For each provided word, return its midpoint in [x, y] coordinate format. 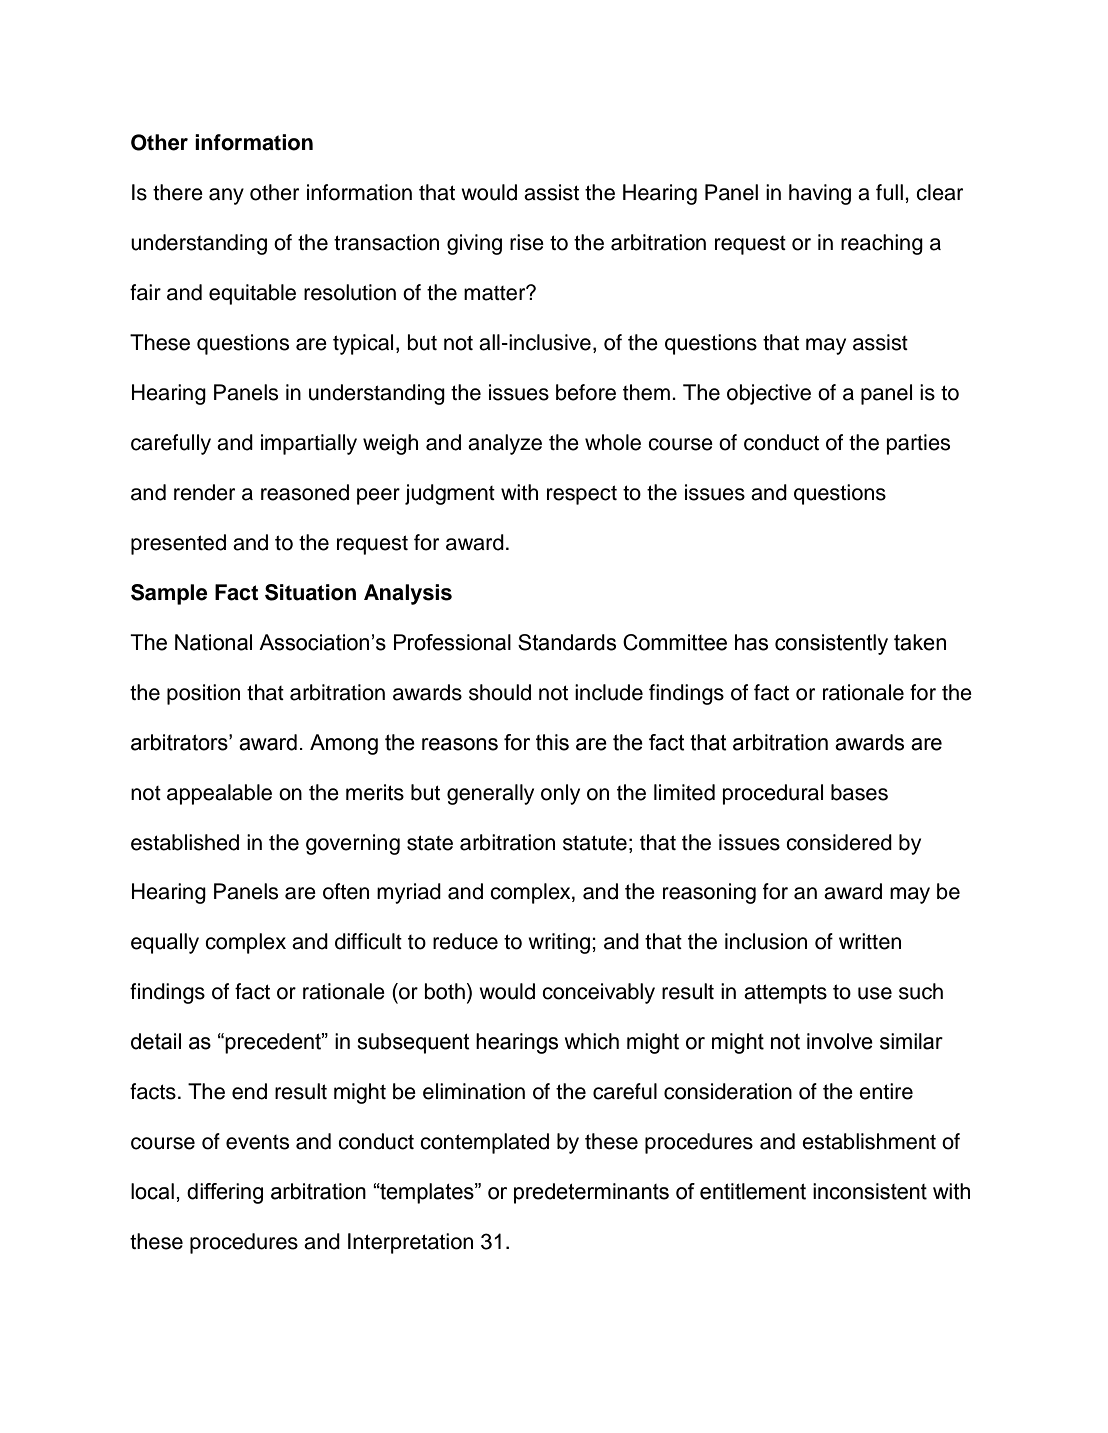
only [560, 794]
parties [918, 444]
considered [839, 842]
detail [156, 1041]
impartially [309, 444]
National [213, 642]
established [185, 842]
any [226, 196]
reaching [882, 244]
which [592, 1041]
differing [225, 1193]
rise [527, 242]
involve [840, 1041]
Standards [567, 642]
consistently [831, 644]
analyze [505, 444]
